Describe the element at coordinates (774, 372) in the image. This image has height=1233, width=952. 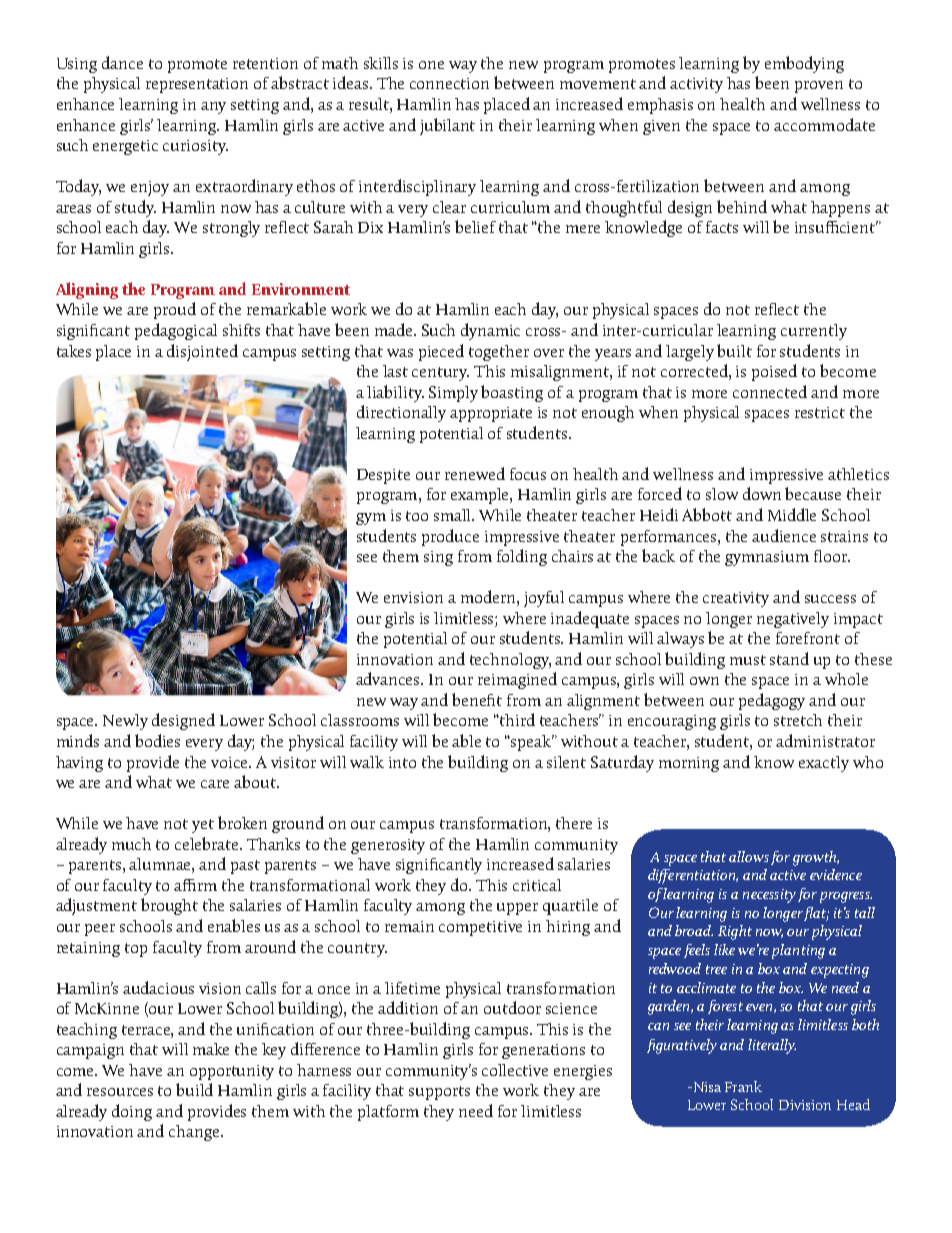
I see `poised` at that location.
